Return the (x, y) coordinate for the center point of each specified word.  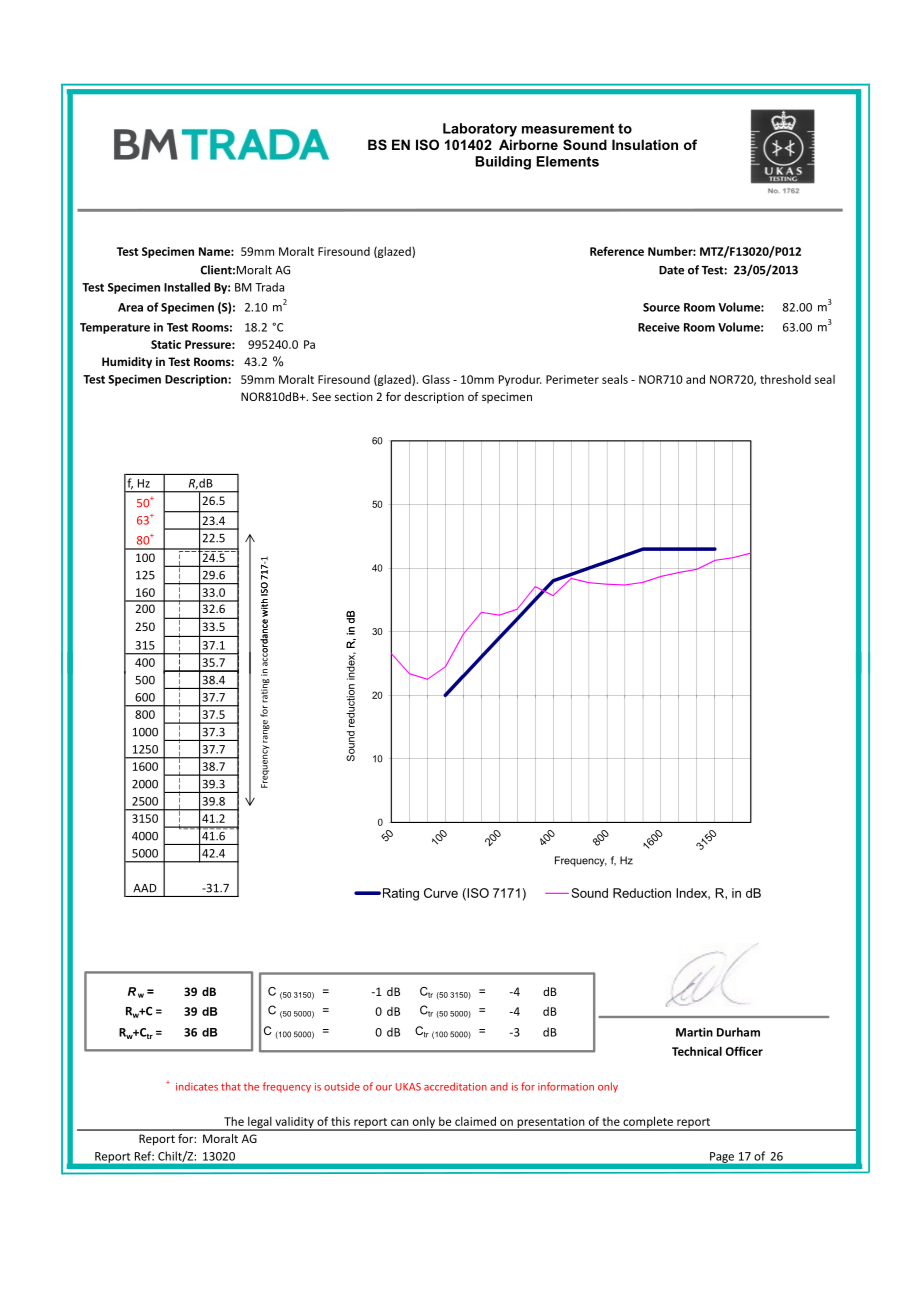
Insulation (645, 144)
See (321, 396)
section (354, 396)
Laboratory (480, 130)
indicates (197, 1086)
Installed (187, 287)
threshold (785, 379)
